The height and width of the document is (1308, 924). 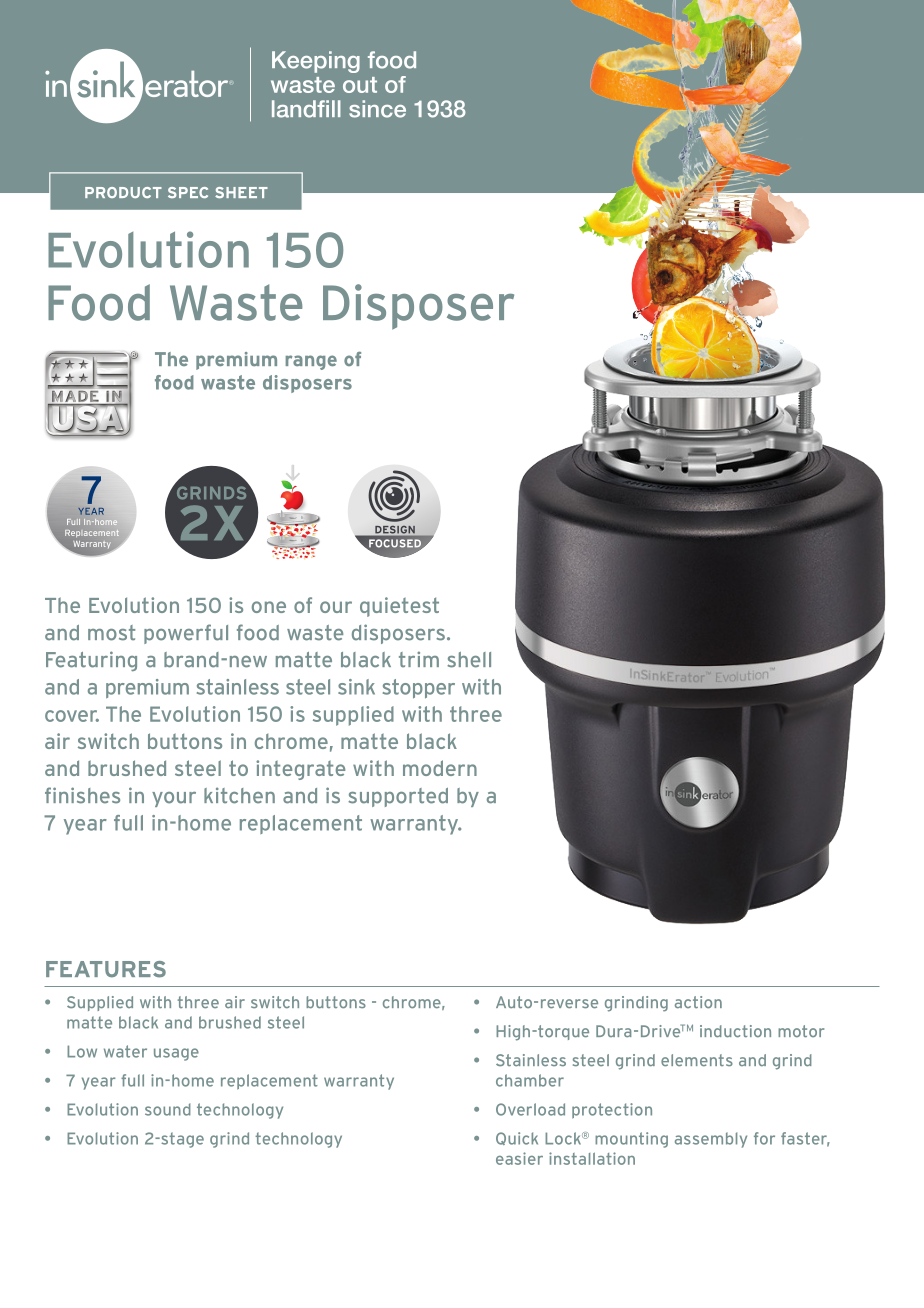 What do you see at coordinates (519, 1158) in the document?
I see `easier` at bounding box center [519, 1158].
